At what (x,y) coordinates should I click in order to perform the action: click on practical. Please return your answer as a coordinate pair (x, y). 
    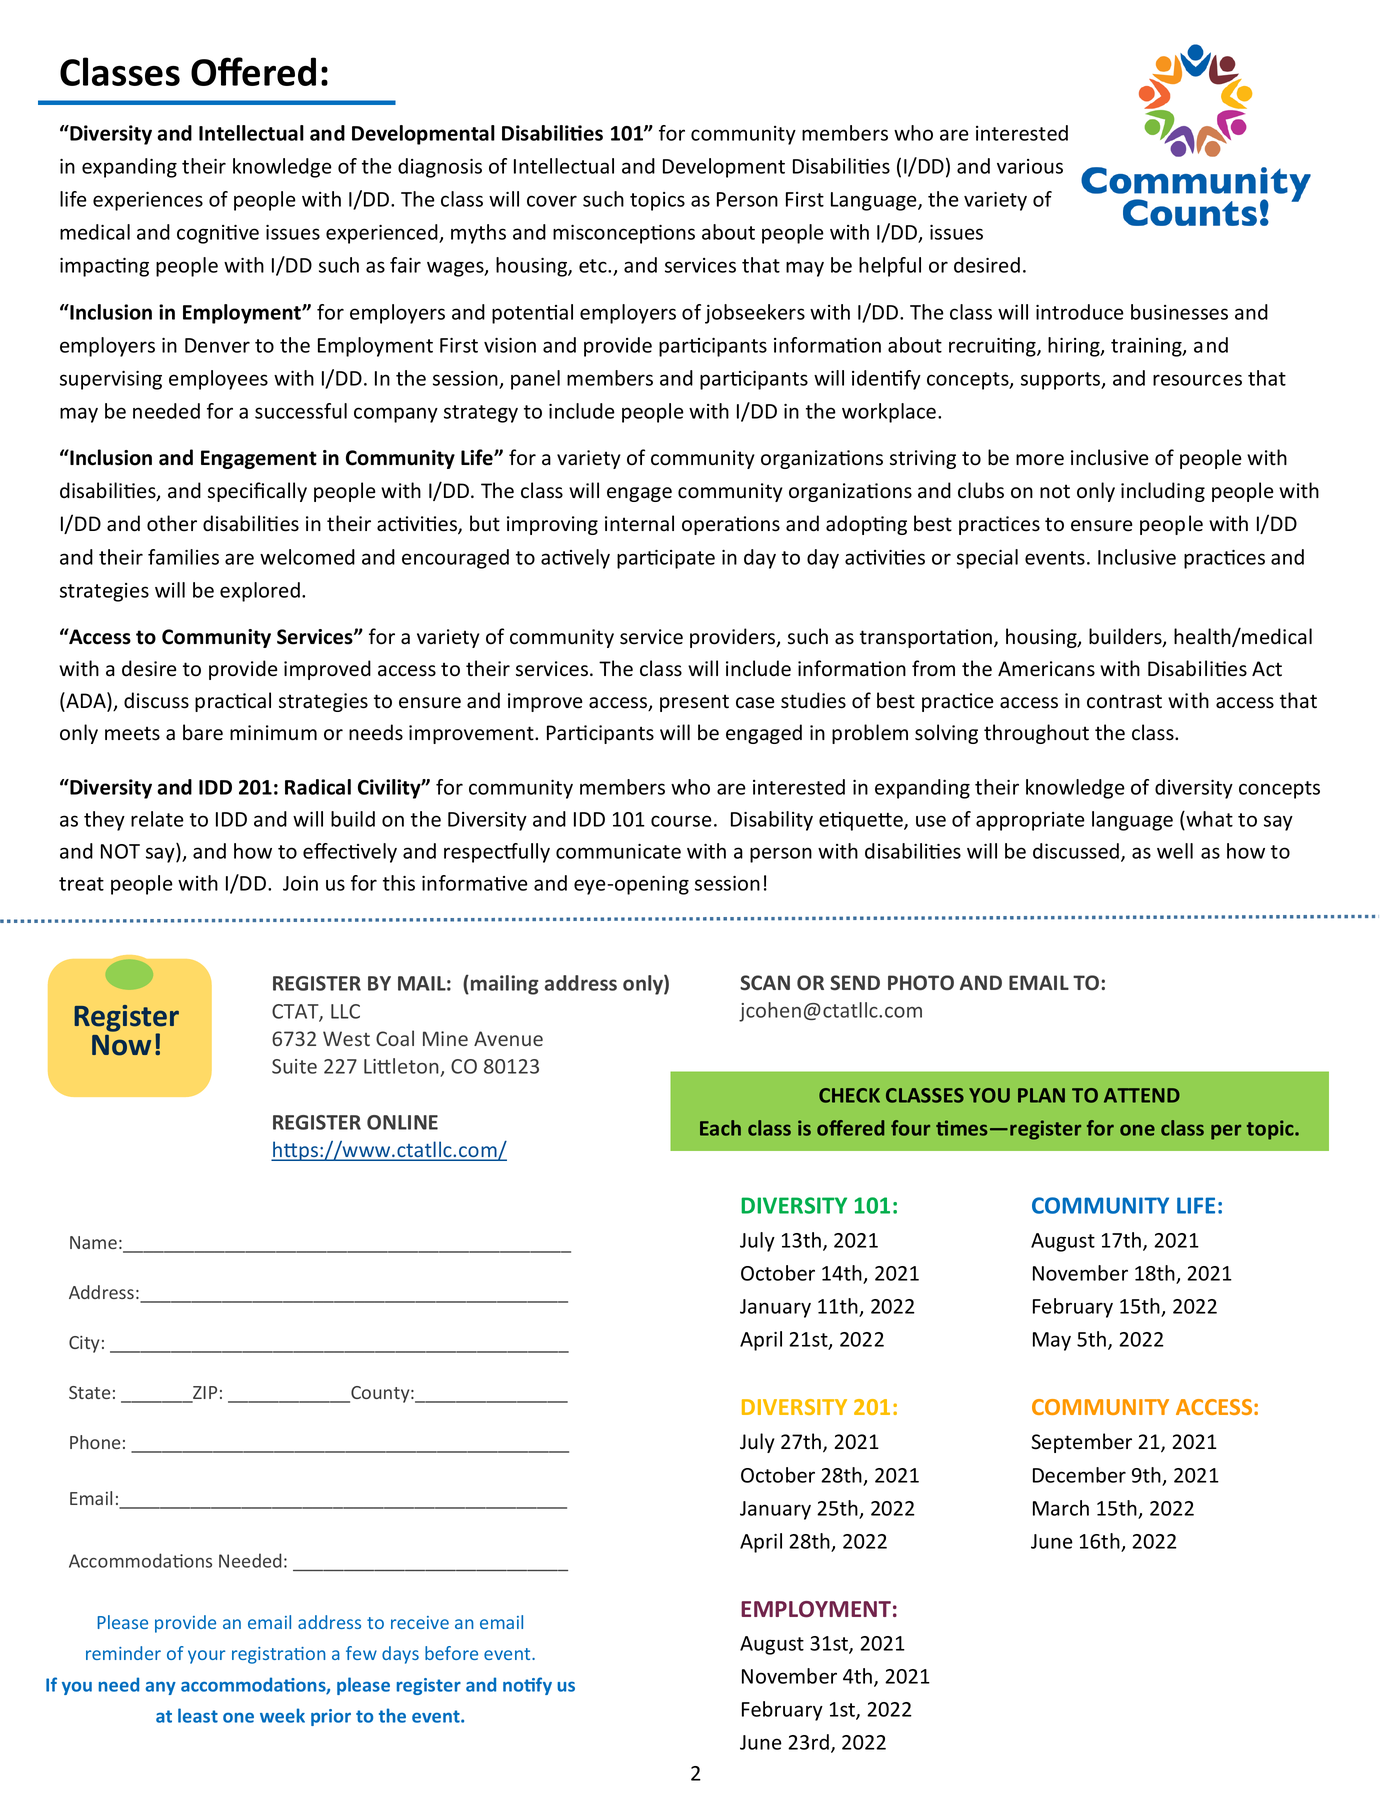
    Looking at the image, I should click on (233, 702).
